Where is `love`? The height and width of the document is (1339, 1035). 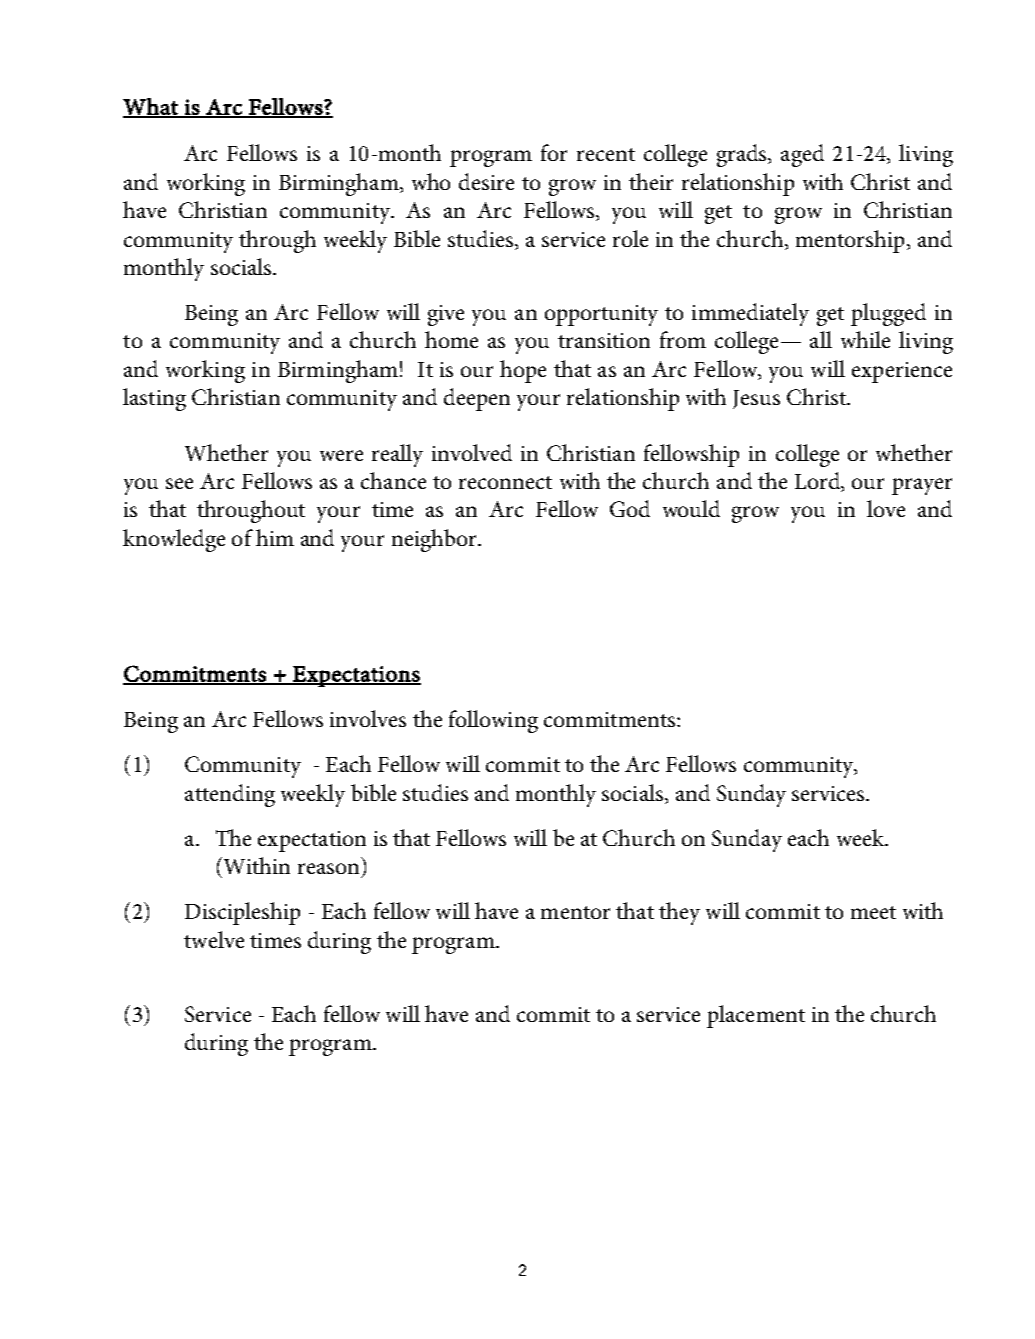
love is located at coordinates (886, 508).
